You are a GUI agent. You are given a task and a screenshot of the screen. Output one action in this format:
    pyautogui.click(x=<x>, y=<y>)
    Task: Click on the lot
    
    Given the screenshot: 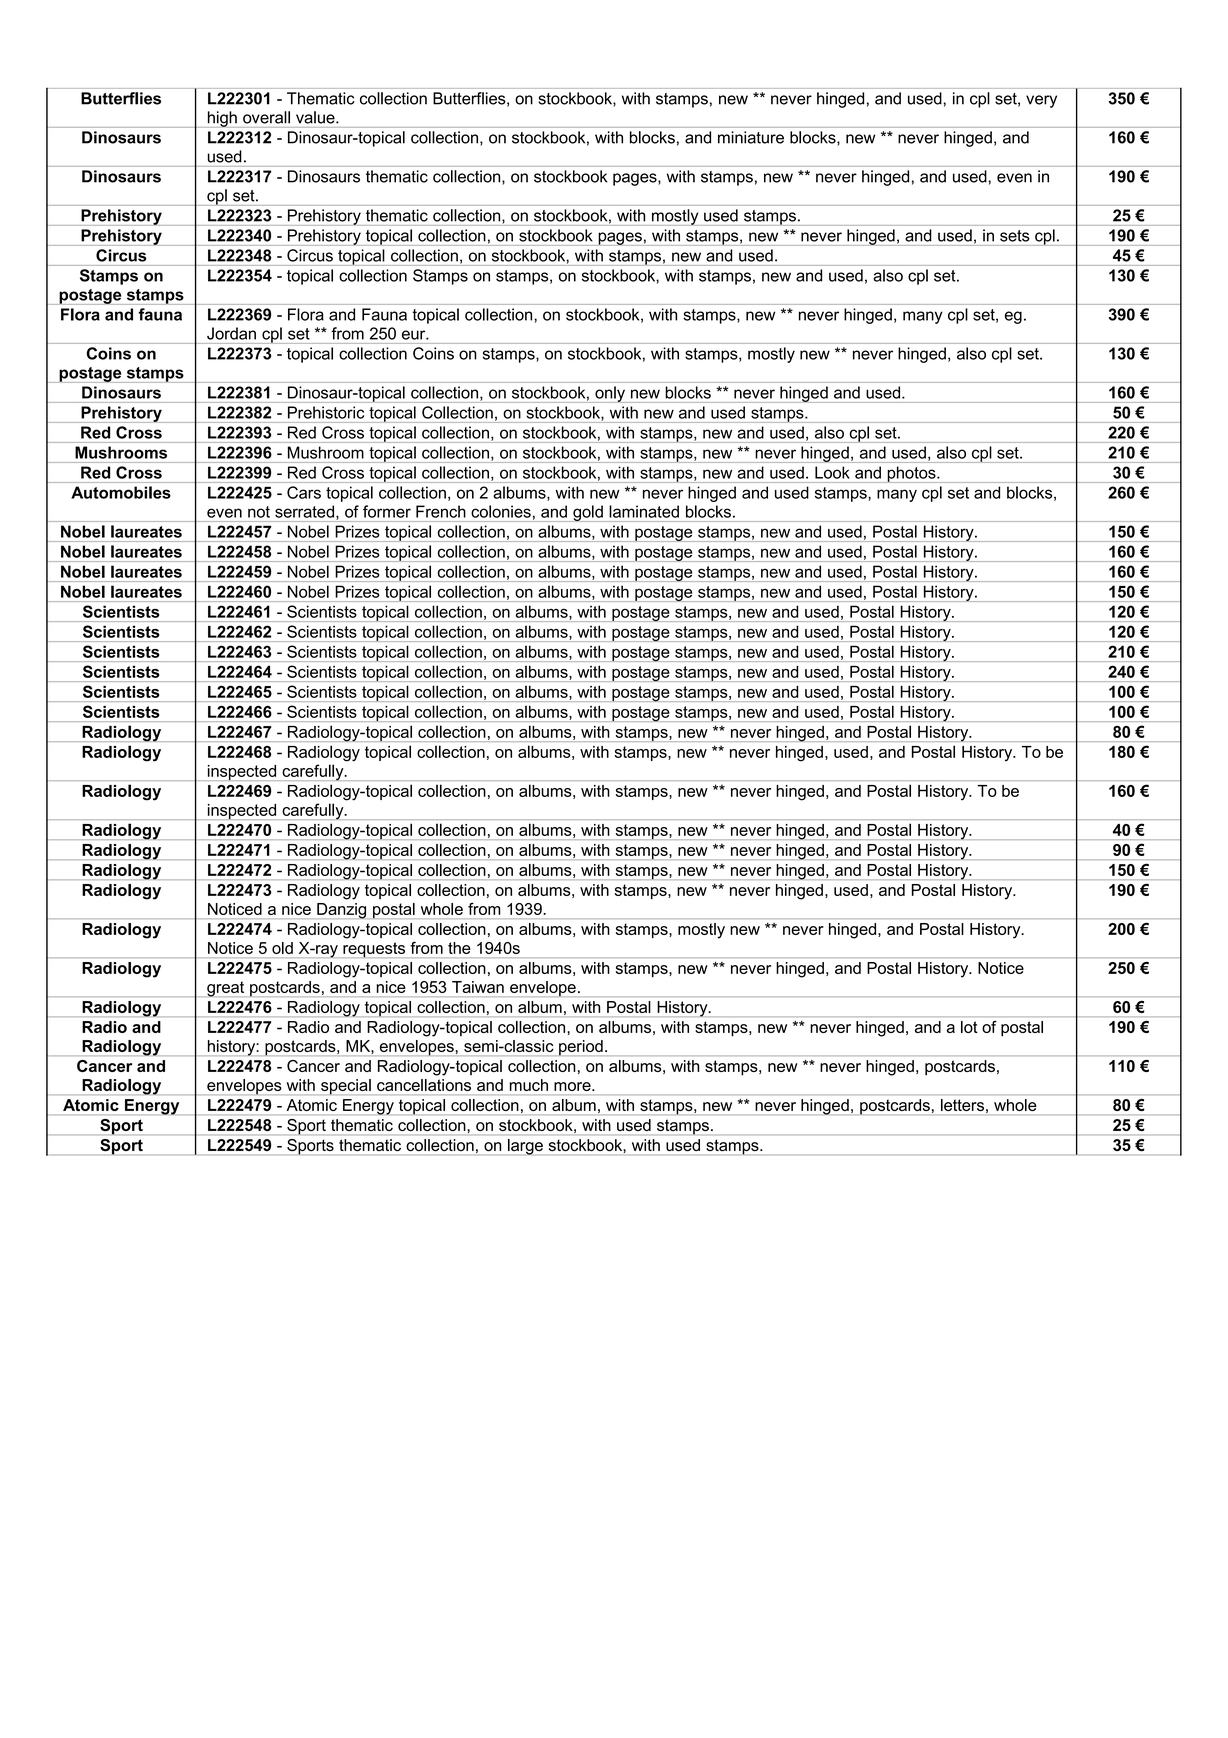 What is the action you would take?
    pyautogui.click(x=969, y=1027)
